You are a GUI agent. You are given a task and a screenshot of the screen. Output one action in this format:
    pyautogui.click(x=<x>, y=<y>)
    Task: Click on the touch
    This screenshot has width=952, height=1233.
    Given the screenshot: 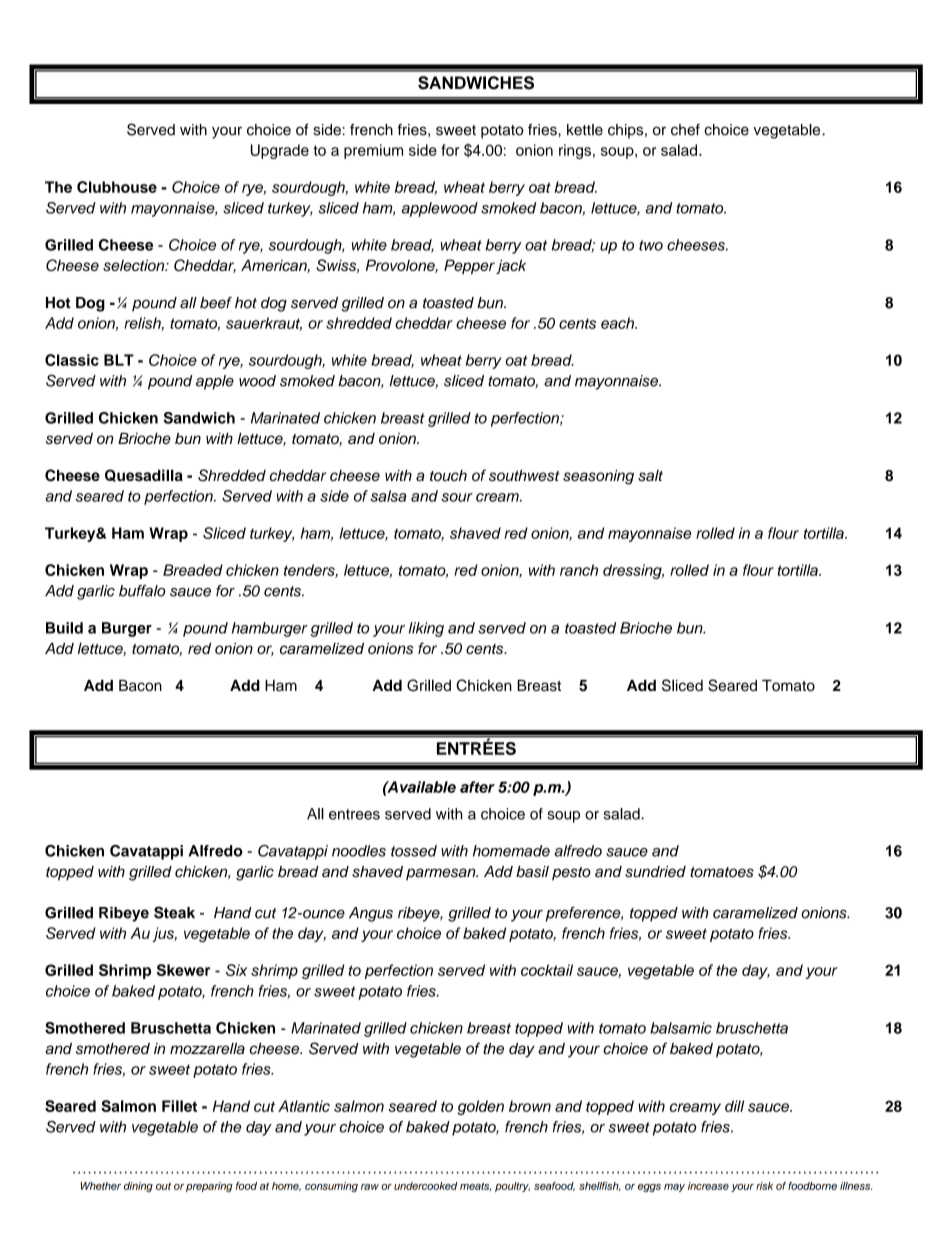 What is the action you would take?
    pyautogui.click(x=448, y=475)
